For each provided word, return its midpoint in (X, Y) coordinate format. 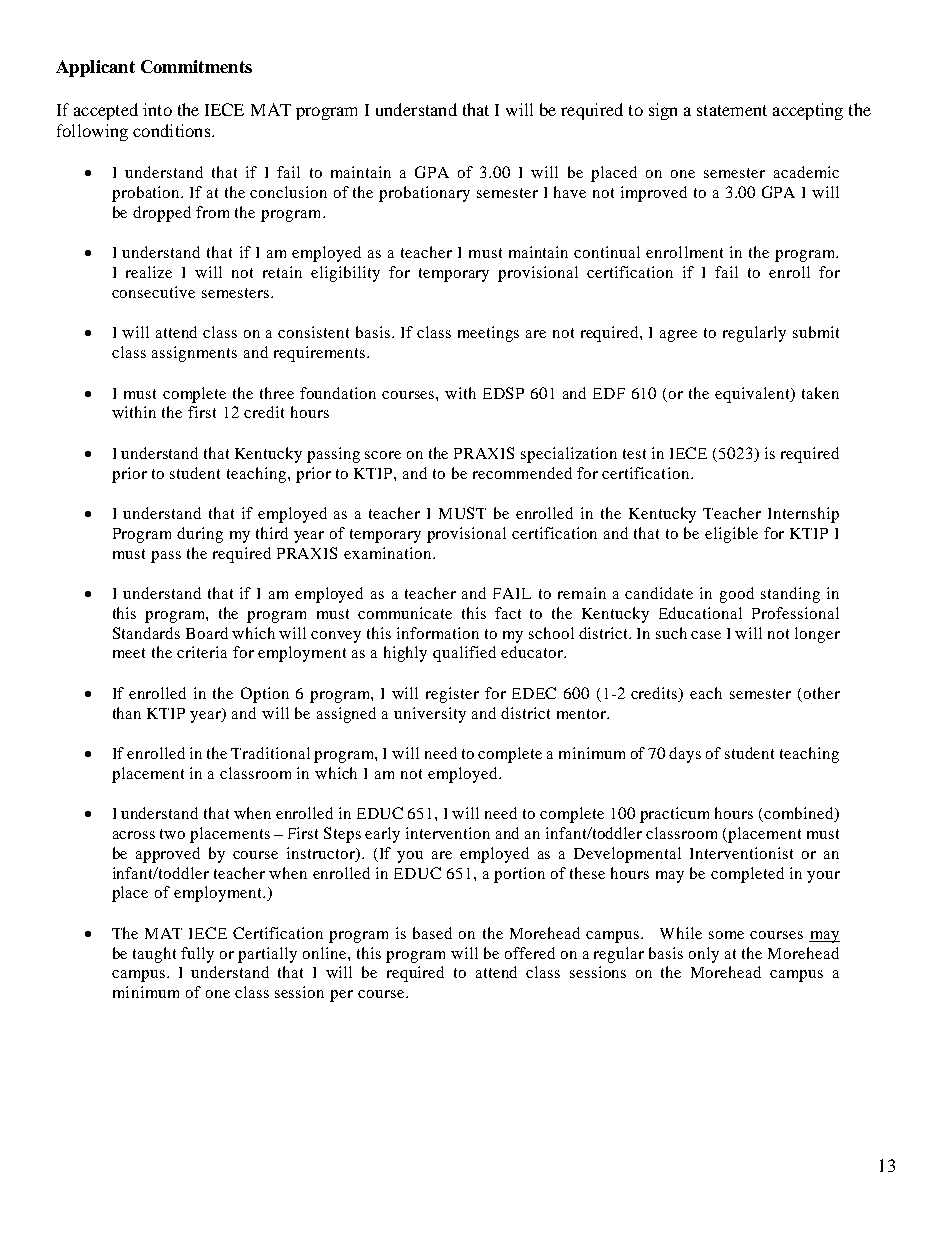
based (432, 933)
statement (732, 110)
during (200, 535)
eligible (731, 535)
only (704, 955)
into (157, 109)
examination (389, 553)
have (570, 192)
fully (197, 955)
